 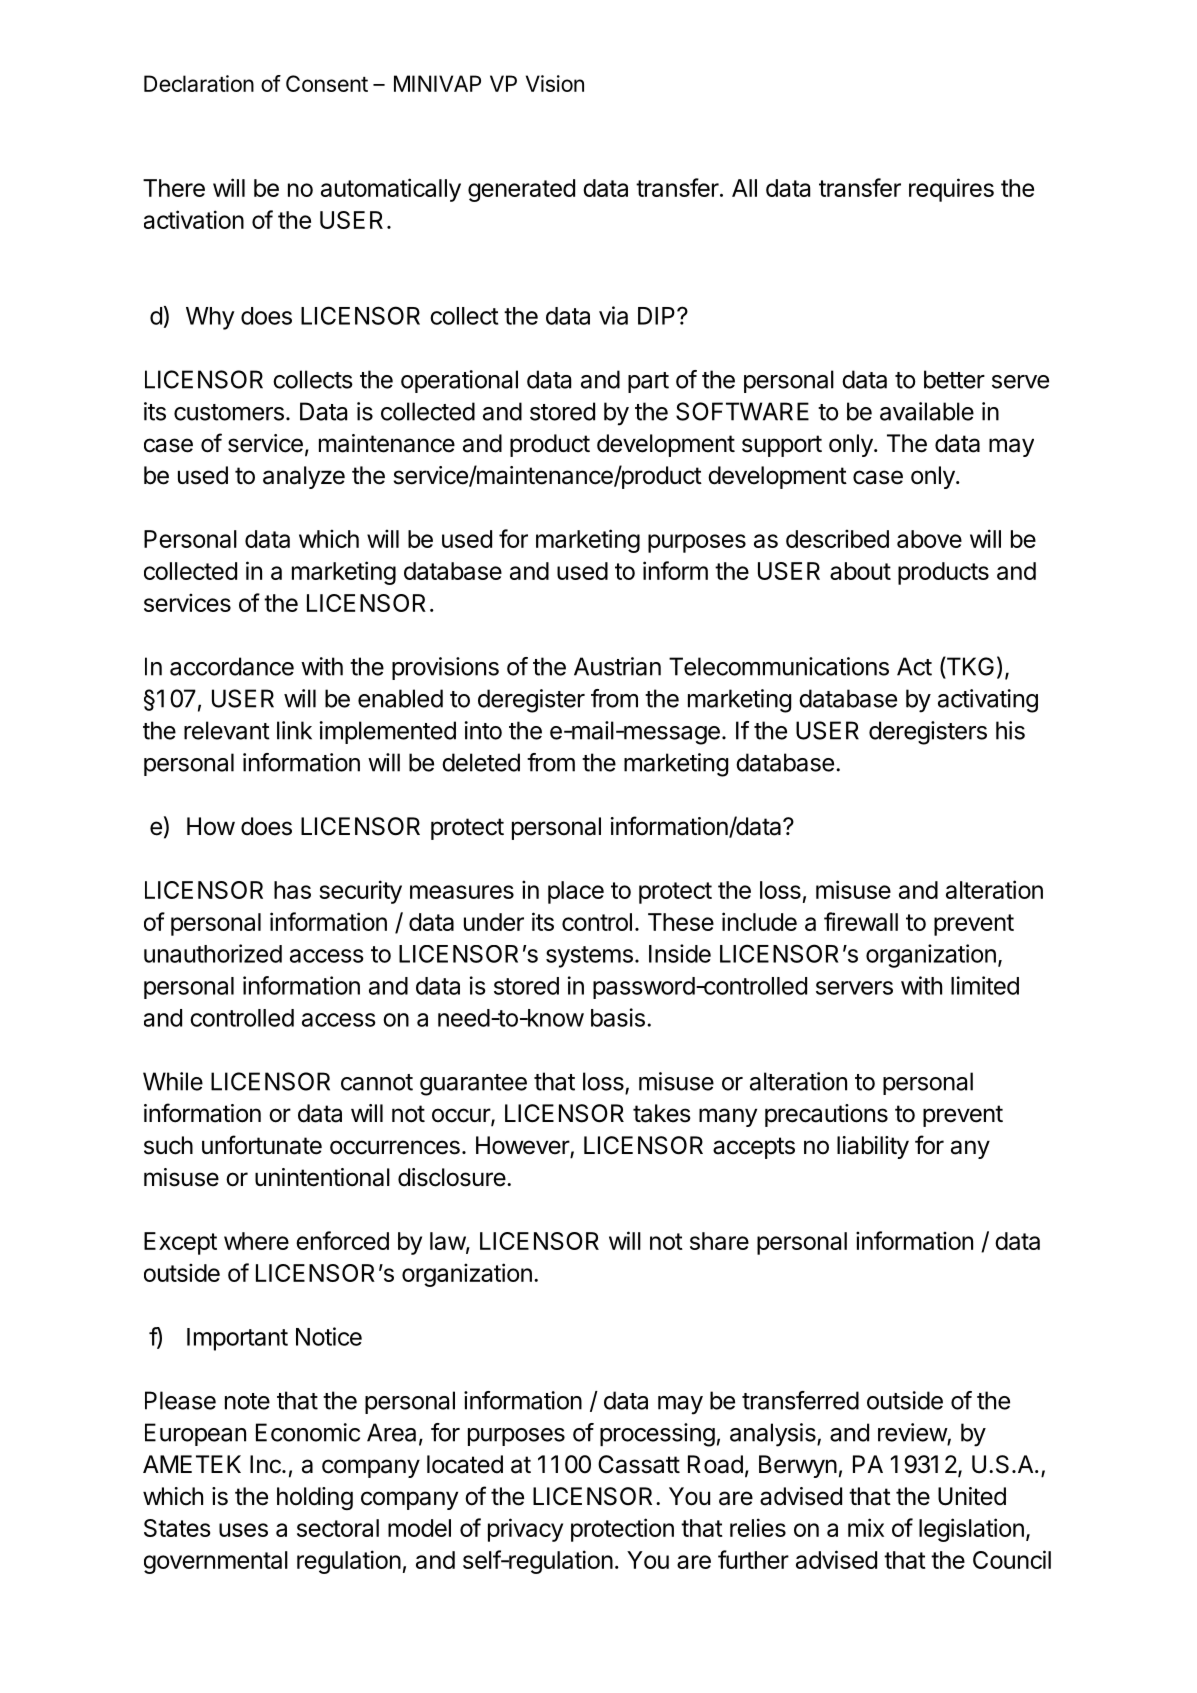 What do you see at coordinates (243, 1530) in the document?
I see `uses` at bounding box center [243, 1530].
